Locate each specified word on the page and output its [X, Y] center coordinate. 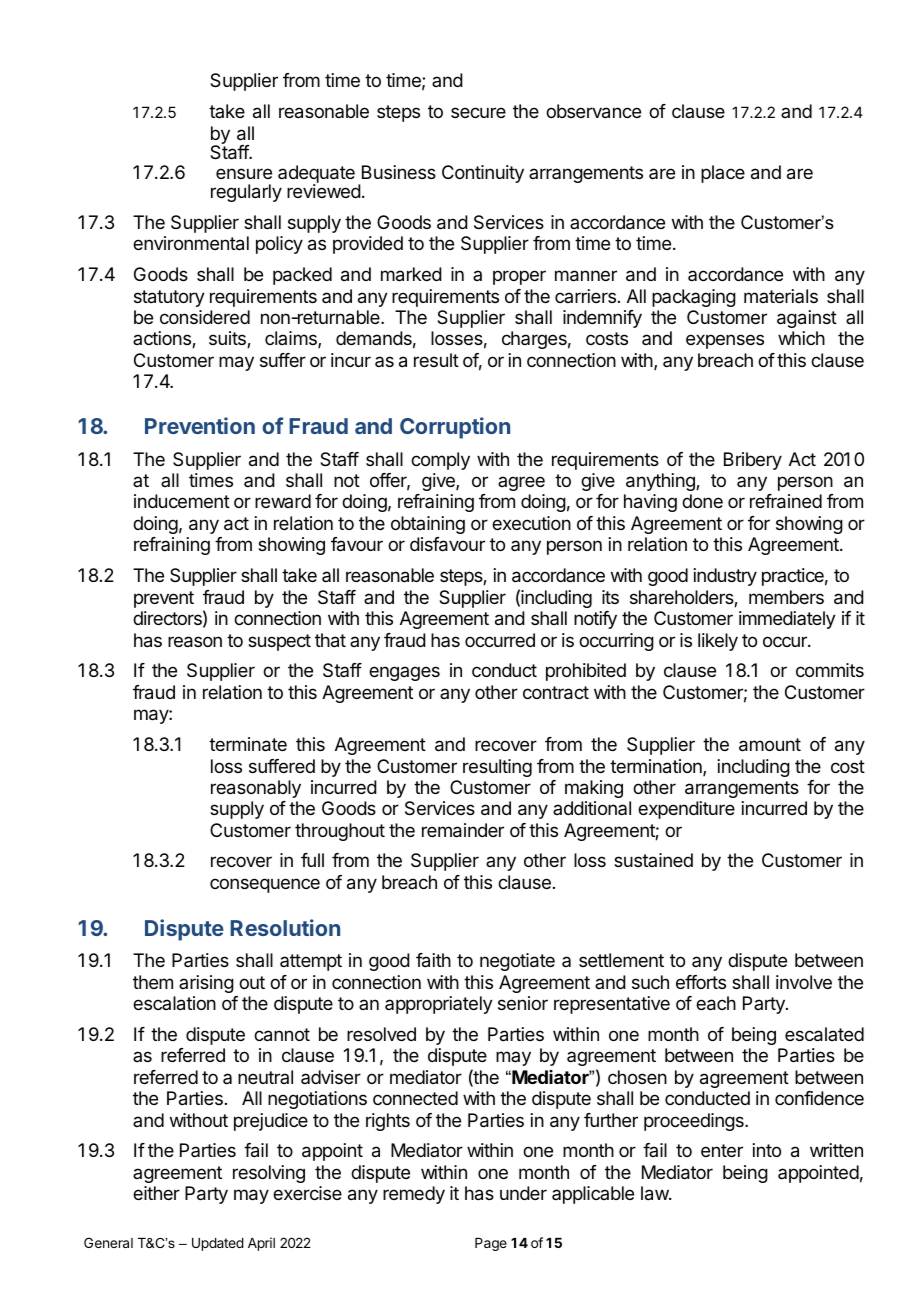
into [767, 1150]
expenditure [686, 810]
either [156, 1193]
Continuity [483, 174]
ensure [244, 173]
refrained [786, 501]
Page [491, 1244]
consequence [265, 885]
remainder [463, 830]
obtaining [428, 525]
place [723, 174]
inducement [182, 501]
